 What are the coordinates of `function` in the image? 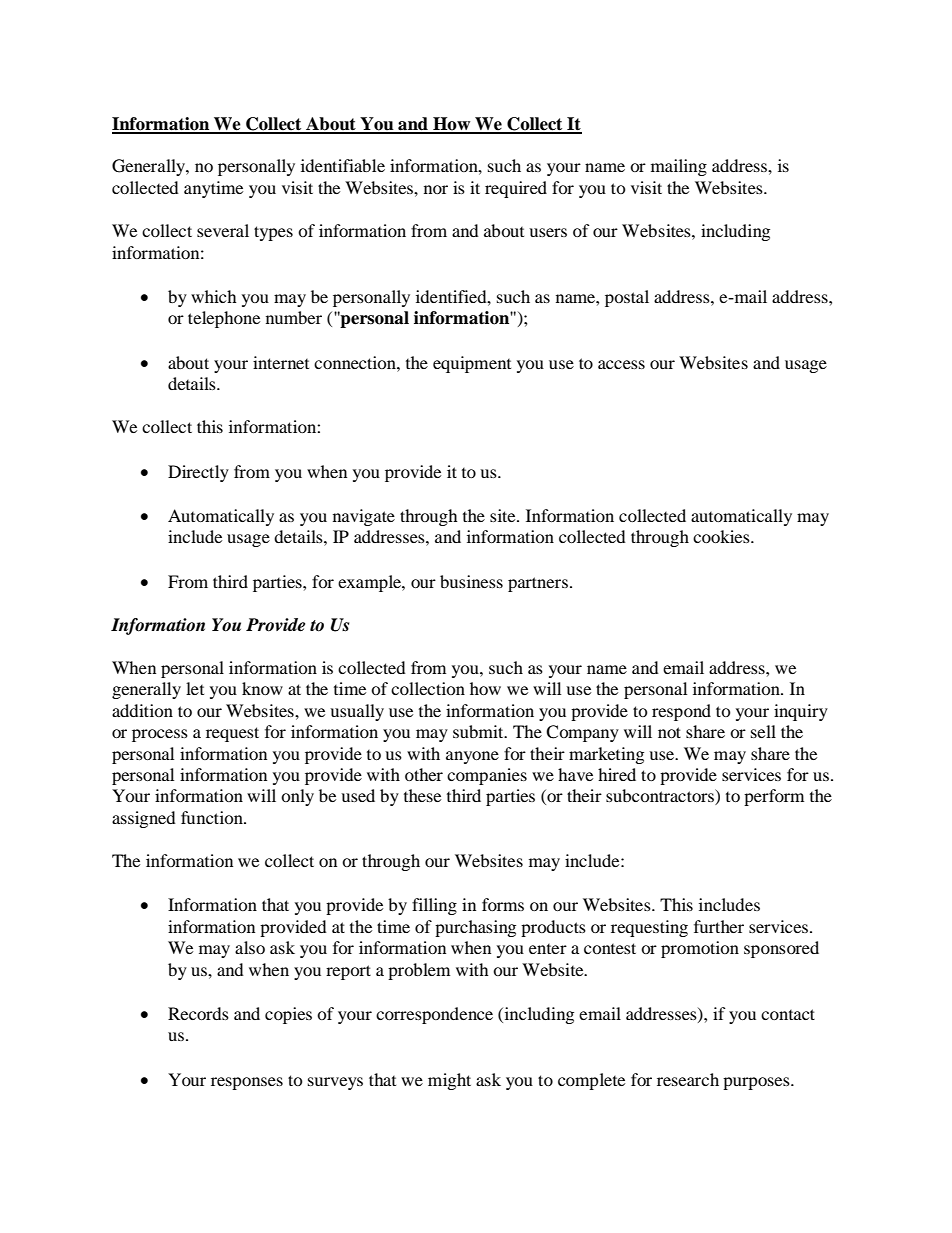 It's located at (213, 817).
